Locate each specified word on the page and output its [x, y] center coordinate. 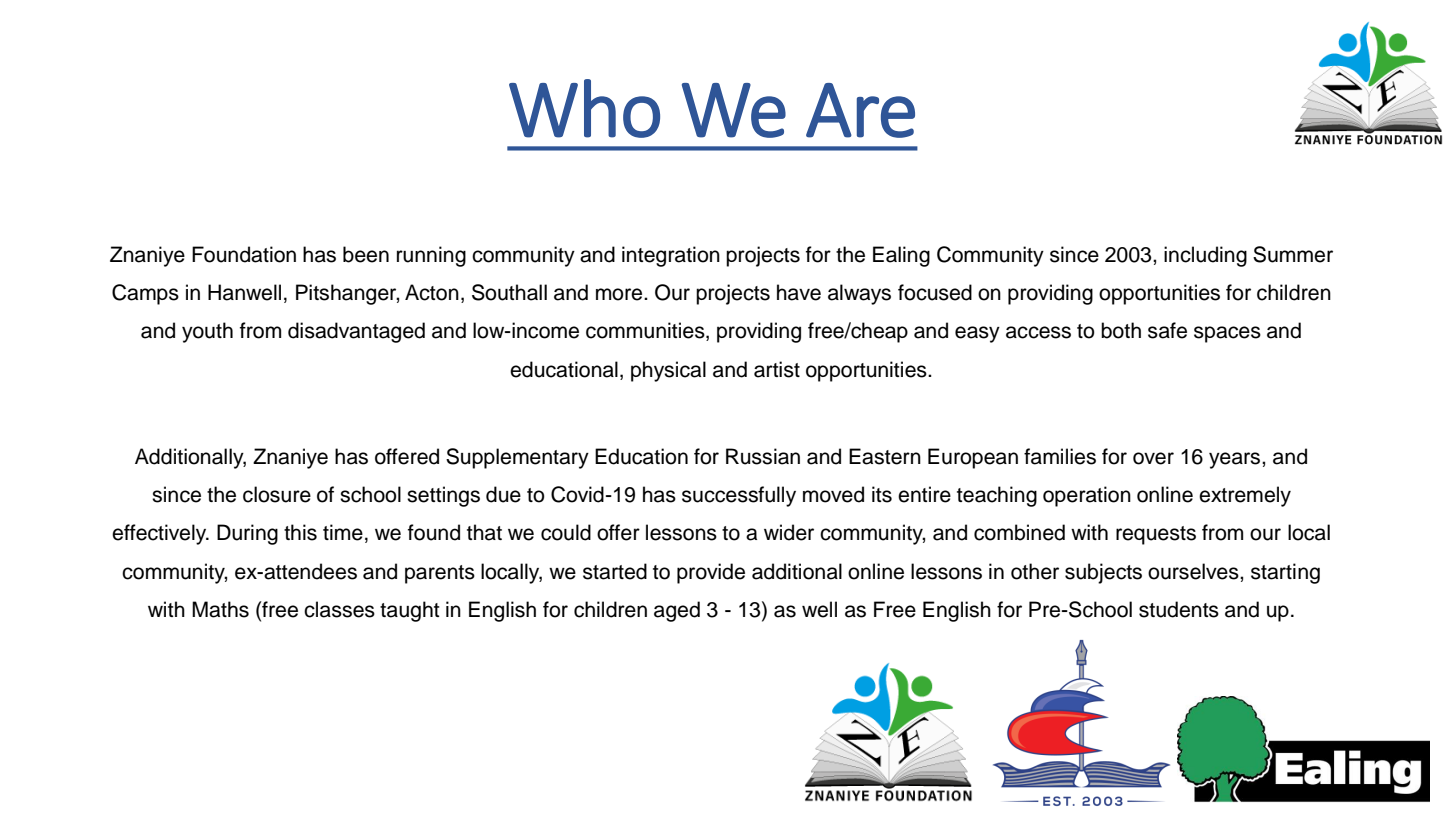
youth [207, 332]
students [1179, 609]
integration [671, 256]
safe [1167, 330]
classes [339, 609]
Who [584, 108]
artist [777, 369]
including [1205, 256]
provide [711, 573]
